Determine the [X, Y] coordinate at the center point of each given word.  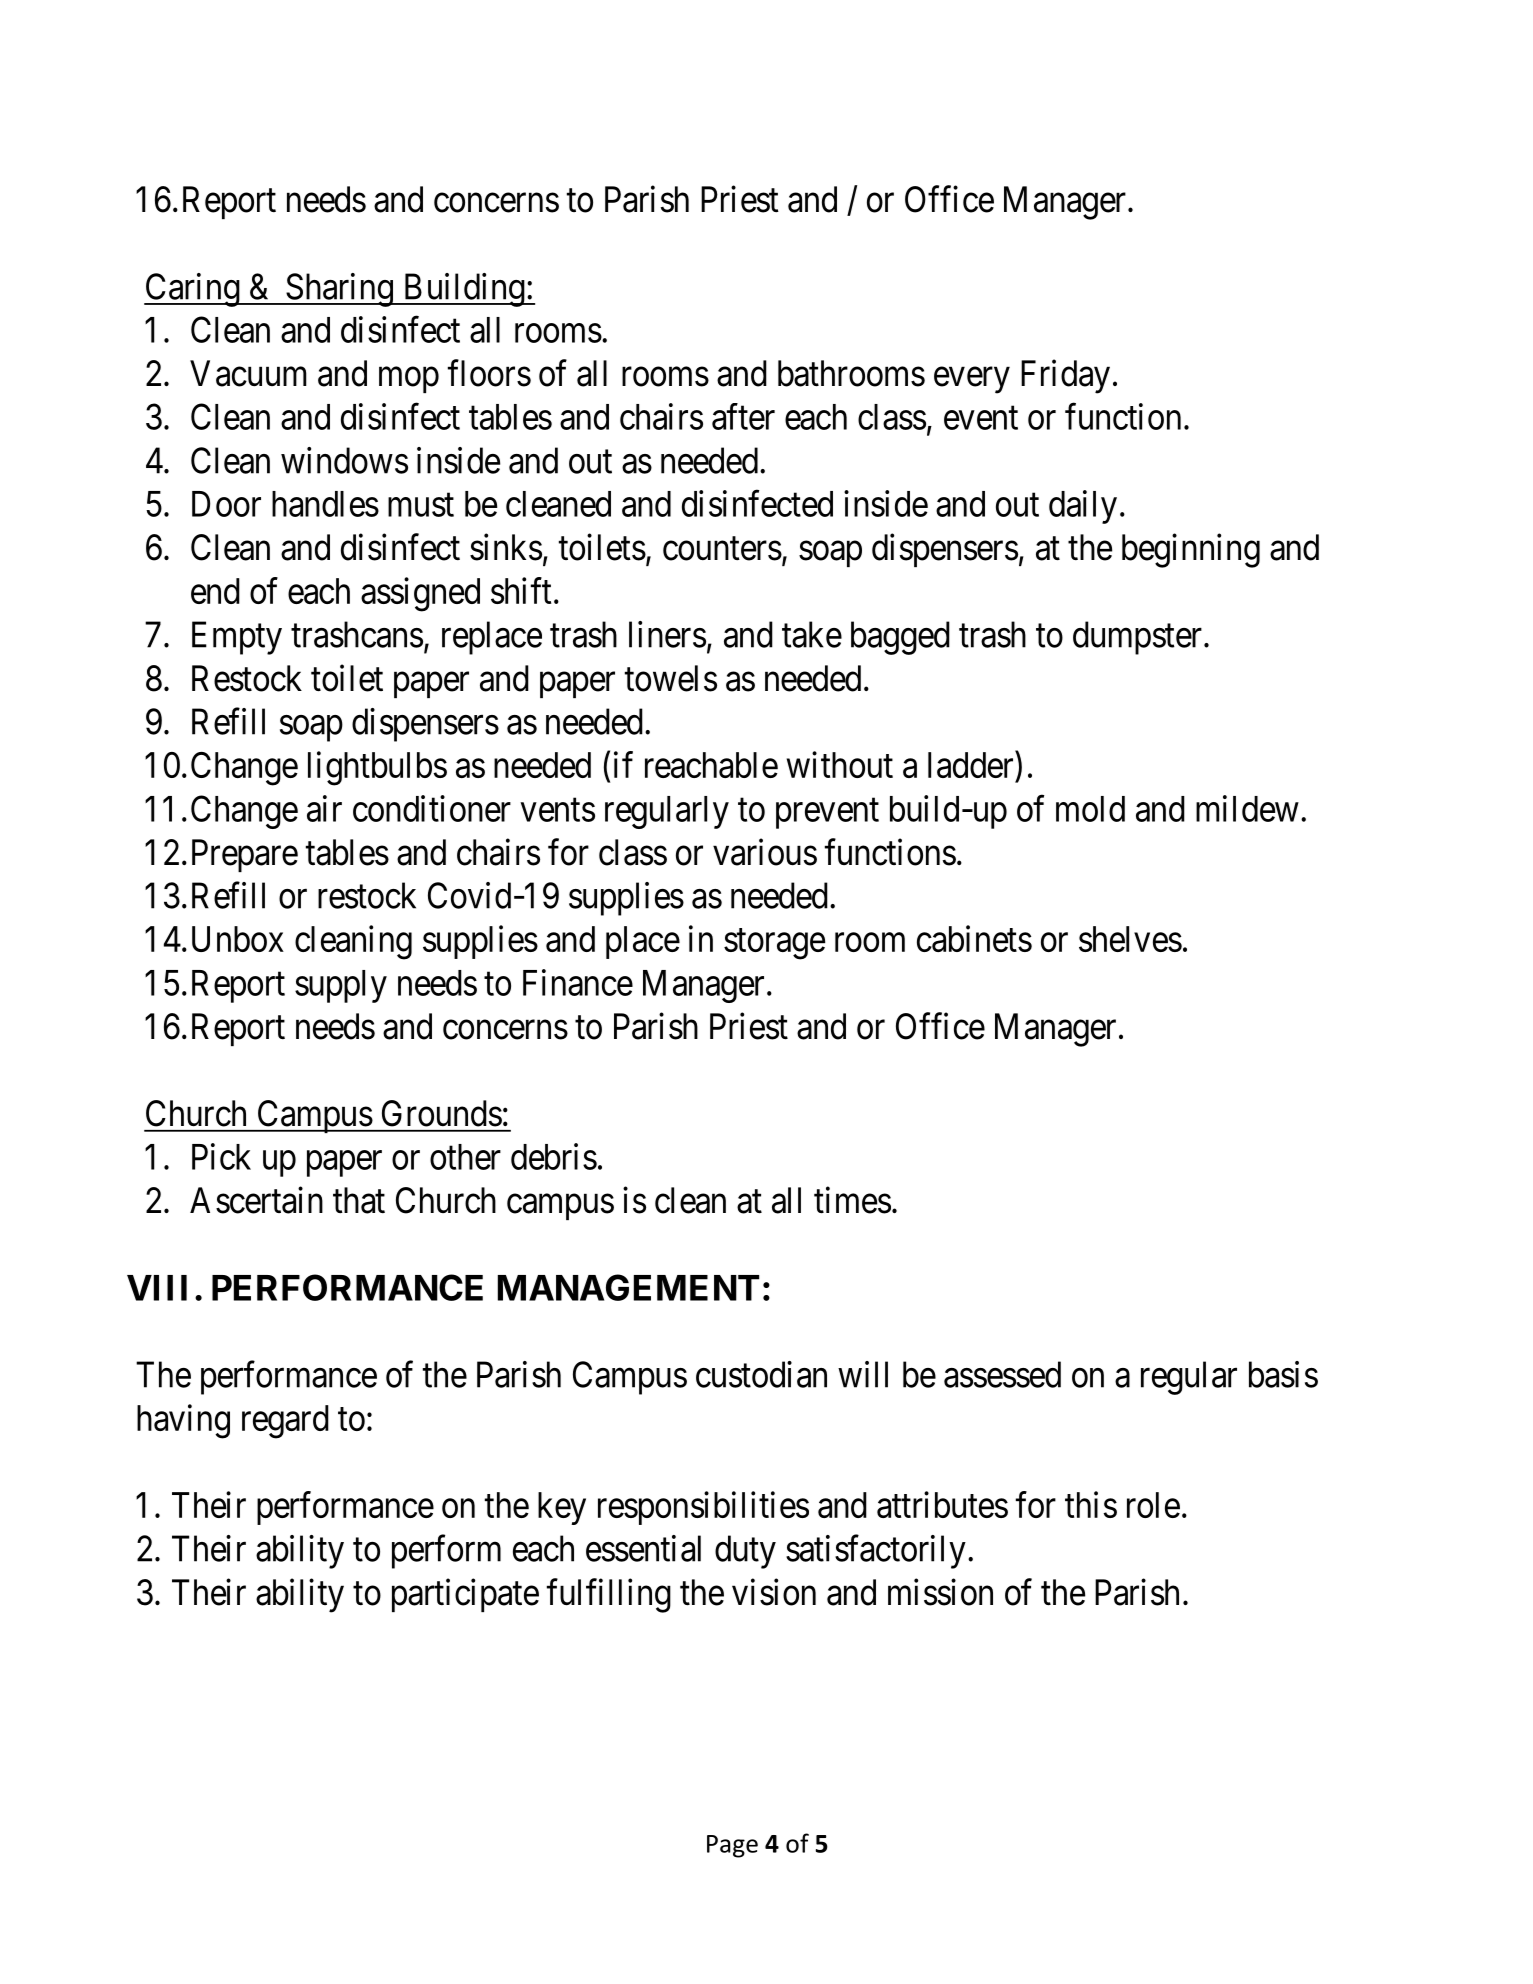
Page [732, 1846]
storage [774, 944]
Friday [1065, 377]
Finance [578, 982]
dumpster [1139, 638]
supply [341, 986]
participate [465, 1595]
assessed [1002, 1374]
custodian [761, 1374]
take [812, 634]
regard [285, 1422]
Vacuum [248, 373]
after [743, 416]
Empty [237, 638]
